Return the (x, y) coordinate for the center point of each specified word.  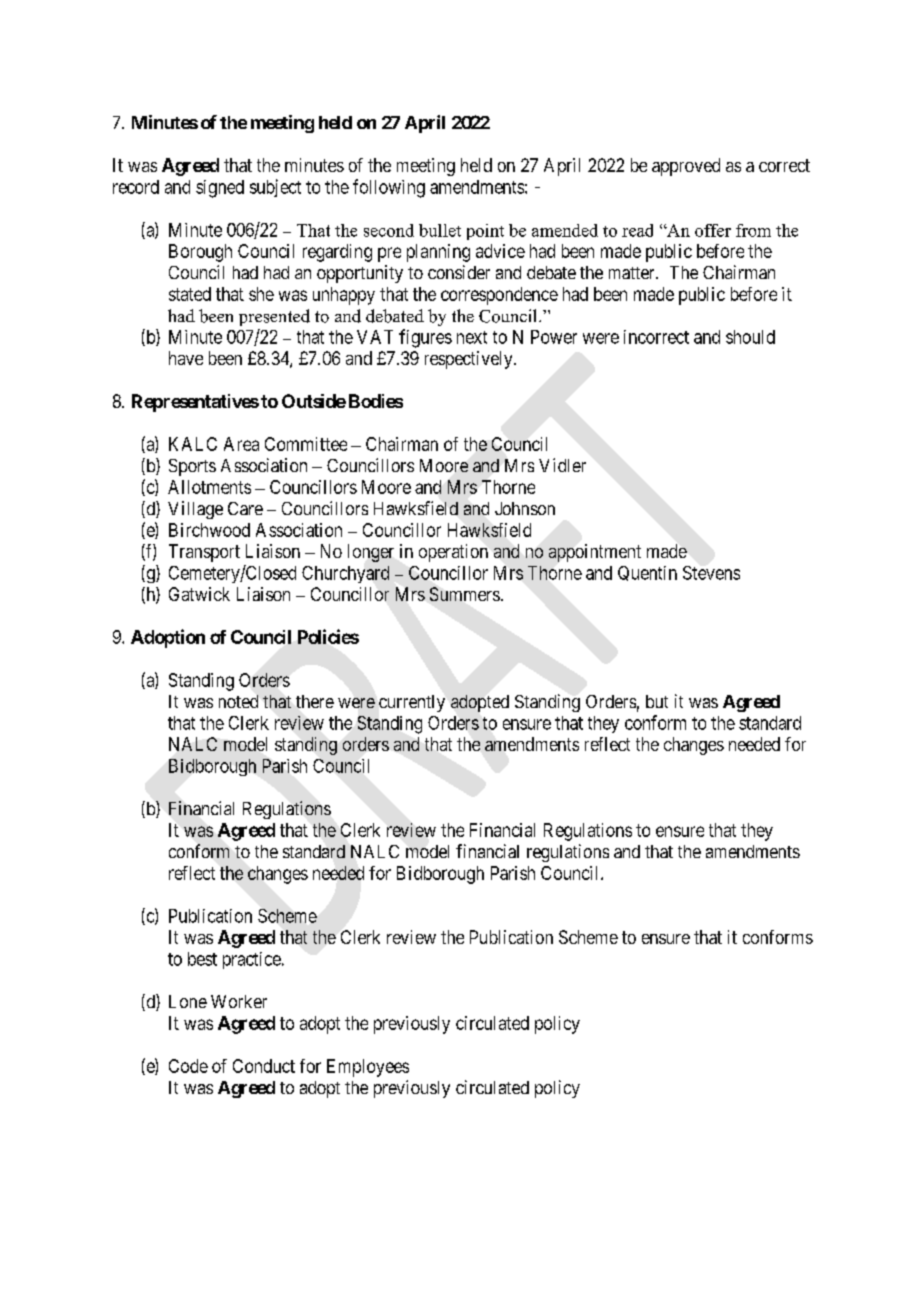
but (657, 701)
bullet (440, 230)
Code (188, 1066)
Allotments (209, 487)
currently (412, 703)
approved (686, 167)
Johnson (525, 508)
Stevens (711, 573)
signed (220, 189)
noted (238, 701)
